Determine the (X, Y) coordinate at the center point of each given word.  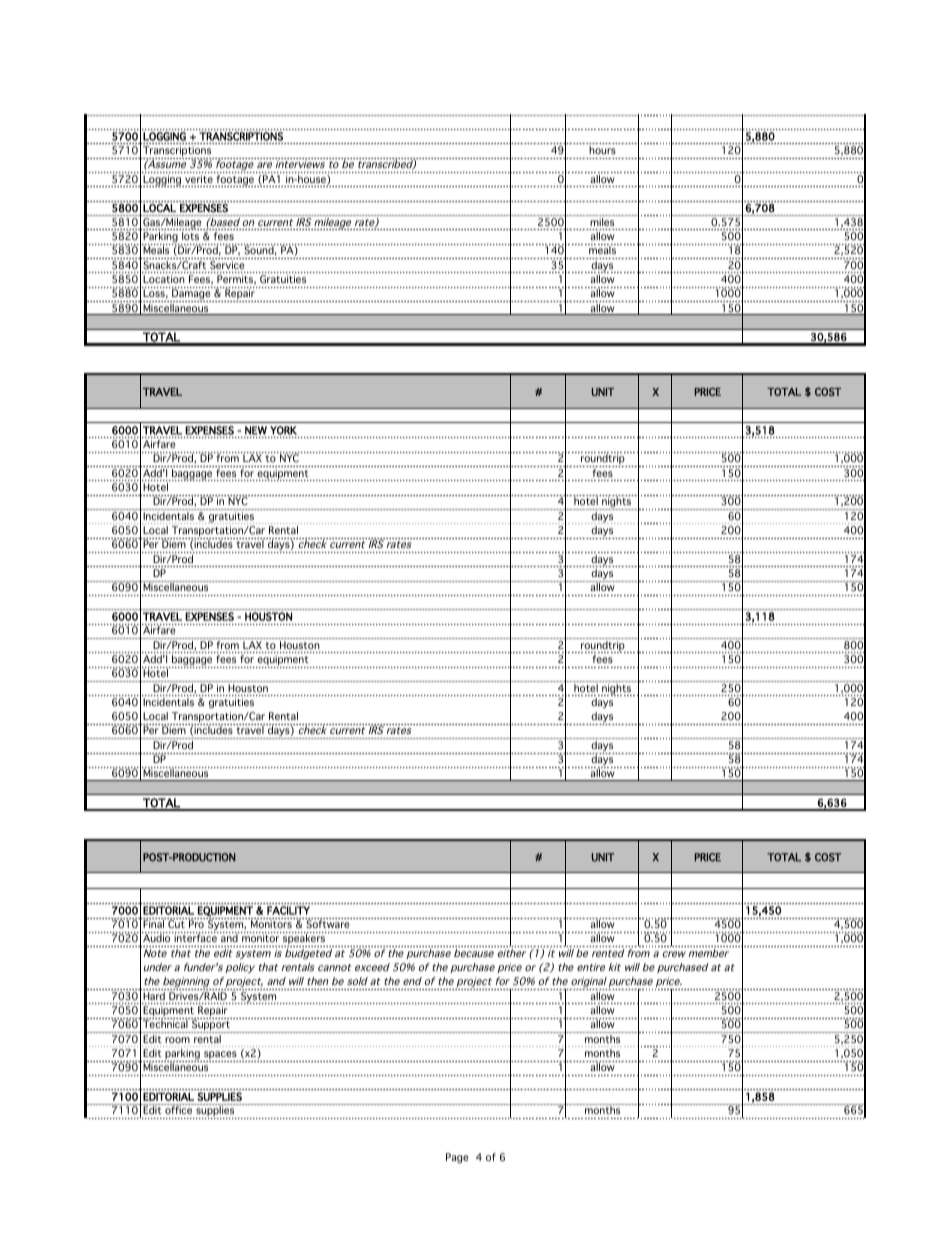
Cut (177, 923)
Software (328, 923)
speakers (304, 940)
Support (211, 1026)
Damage (191, 295)
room (177, 1040)
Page (457, 1158)
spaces (220, 1056)
